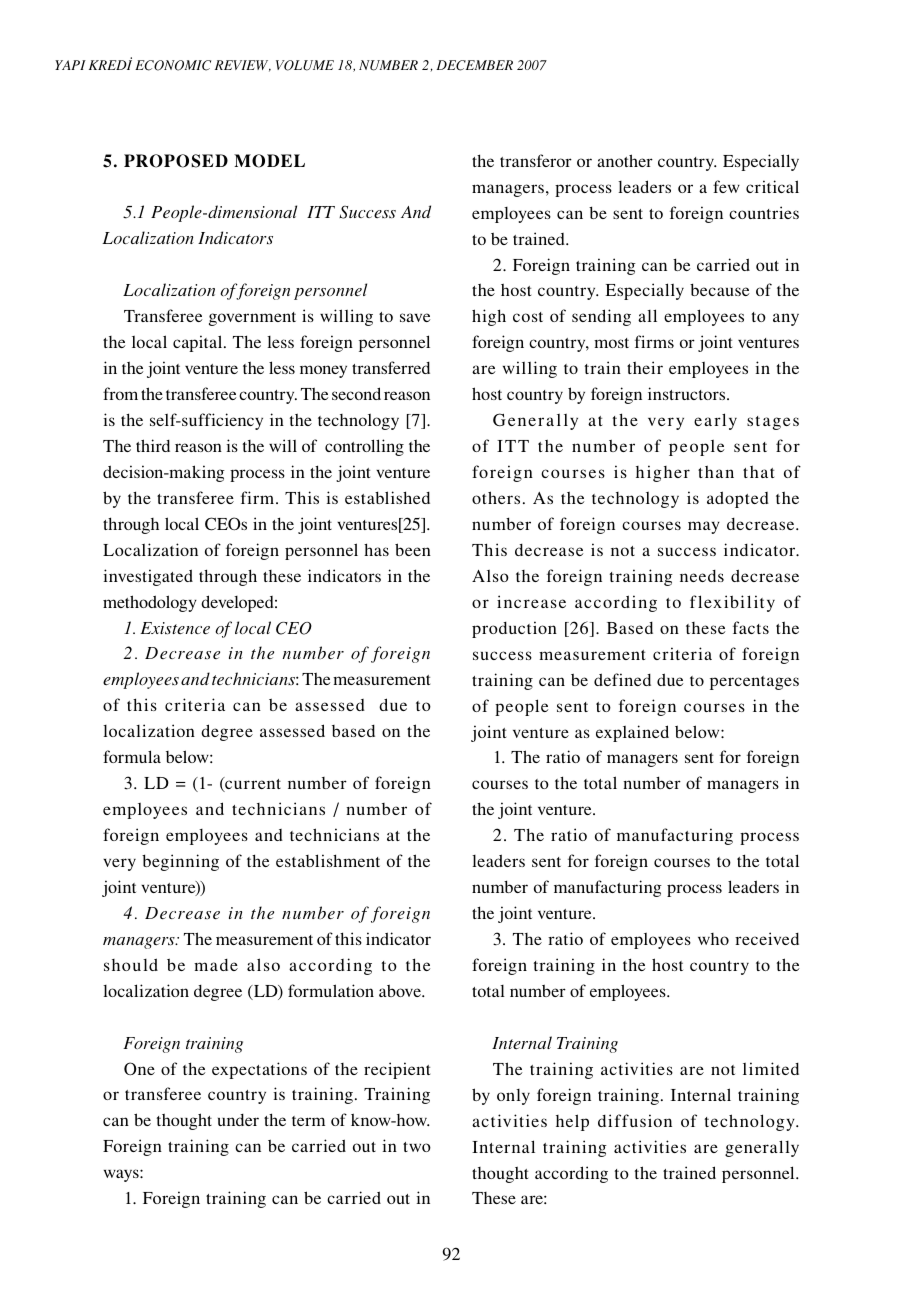 This screenshot has height=1316, width=903. What do you see at coordinates (173, 65) in the screenshot?
I see `ECONOMIC` at bounding box center [173, 65].
